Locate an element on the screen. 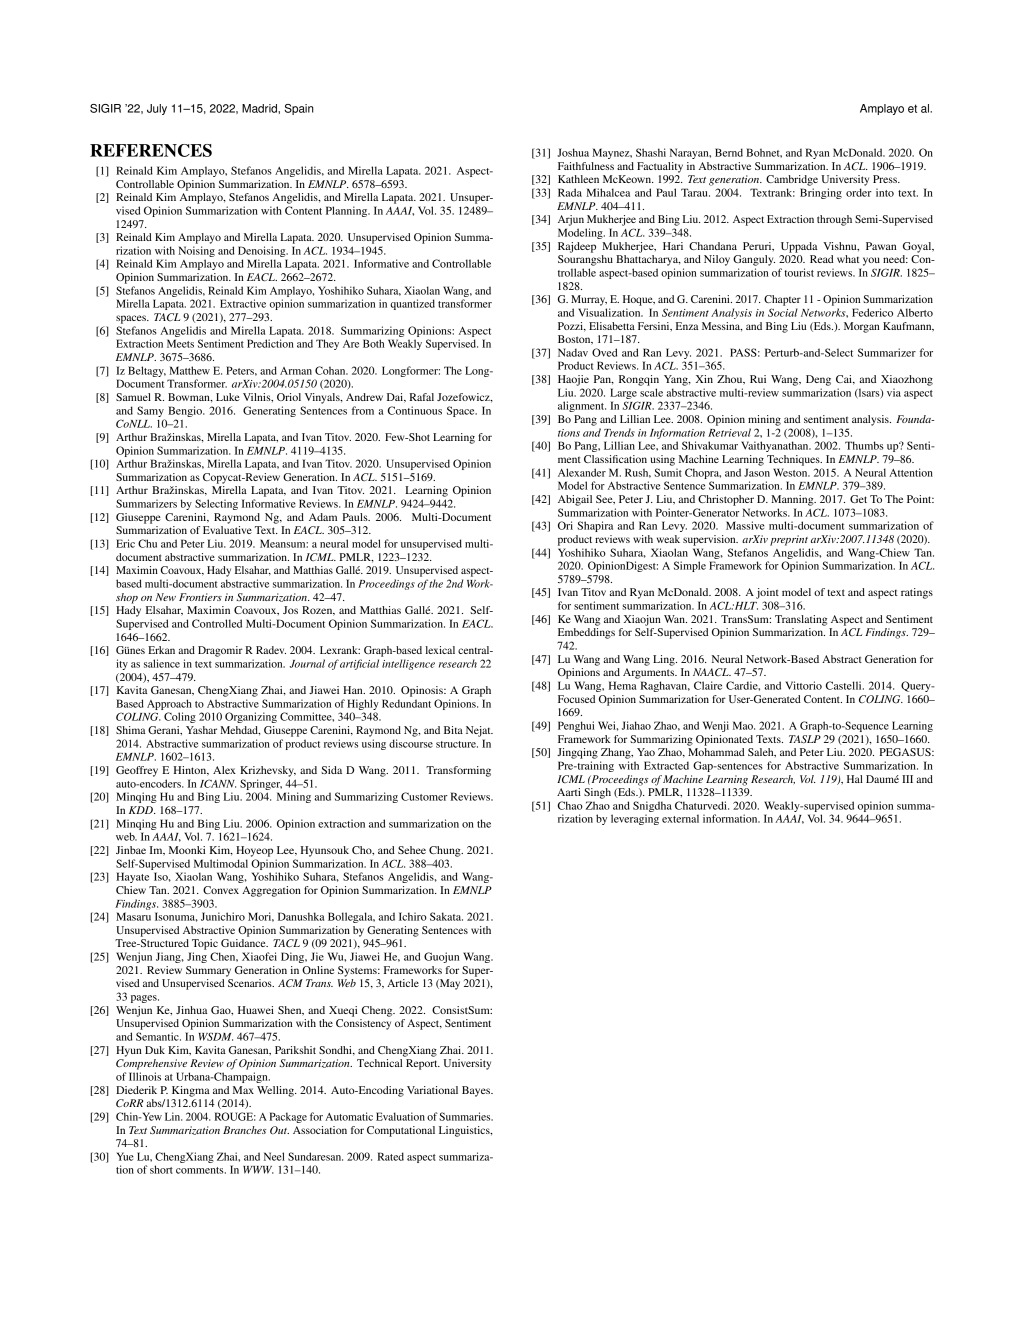 The height and width of the screenshot is (1324, 1023). Dragomir is located at coordinates (220, 651).
